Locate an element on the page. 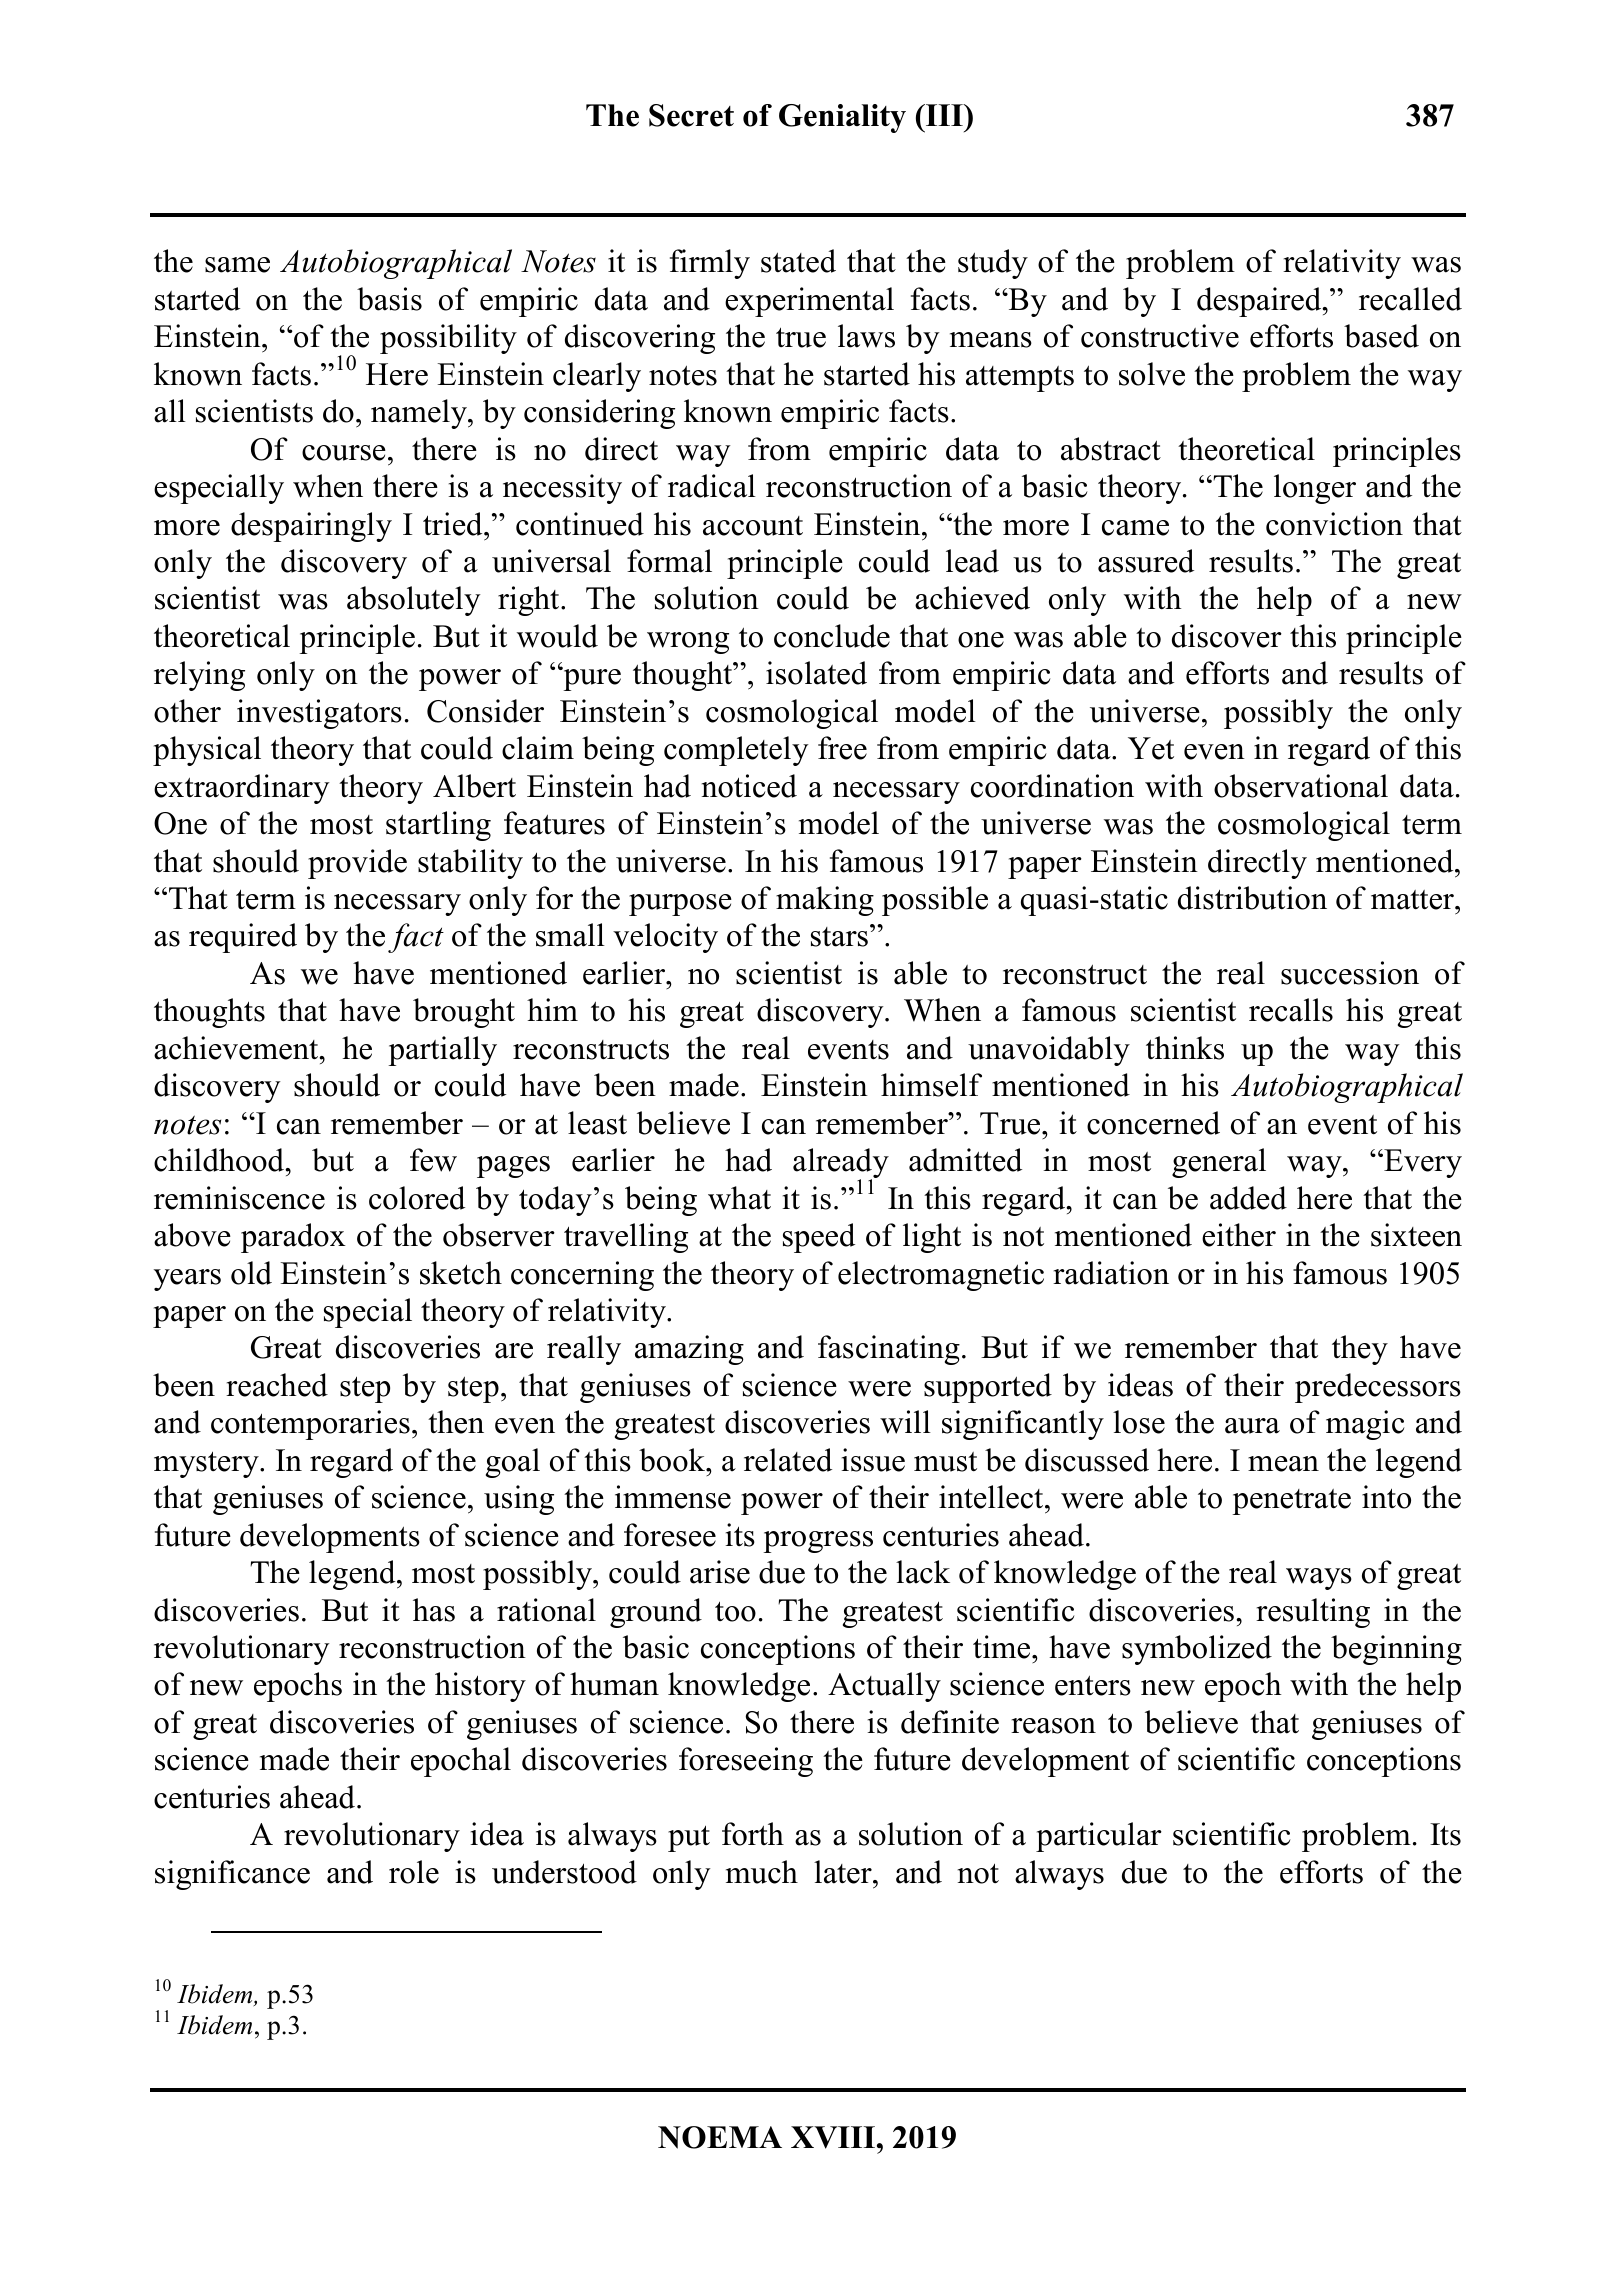 This document has height=2285, width=1615. already is located at coordinates (841, 1164).
